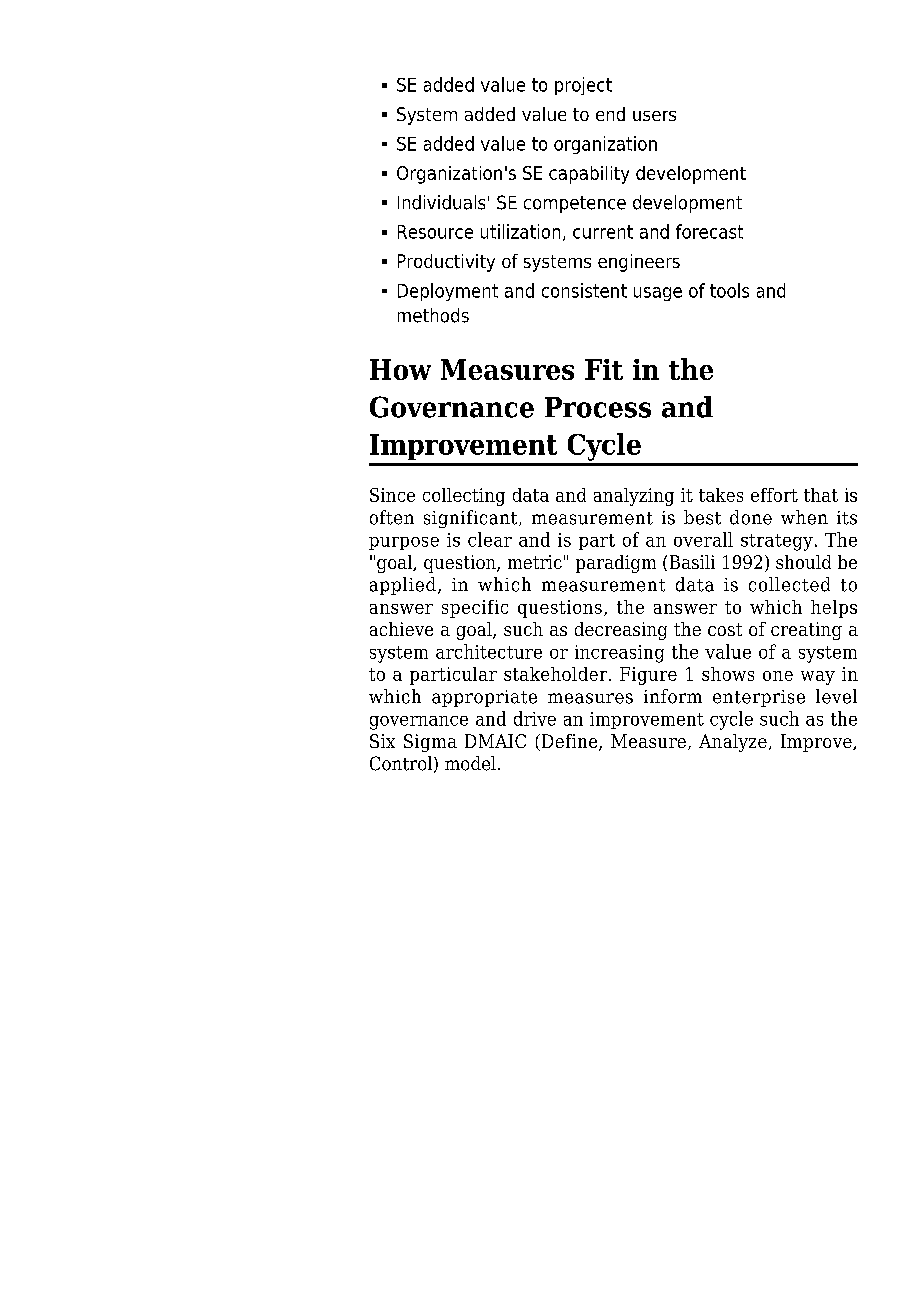  Describe the element at coordinates (616, 564) in the image. I see `paradigm` at that location.
